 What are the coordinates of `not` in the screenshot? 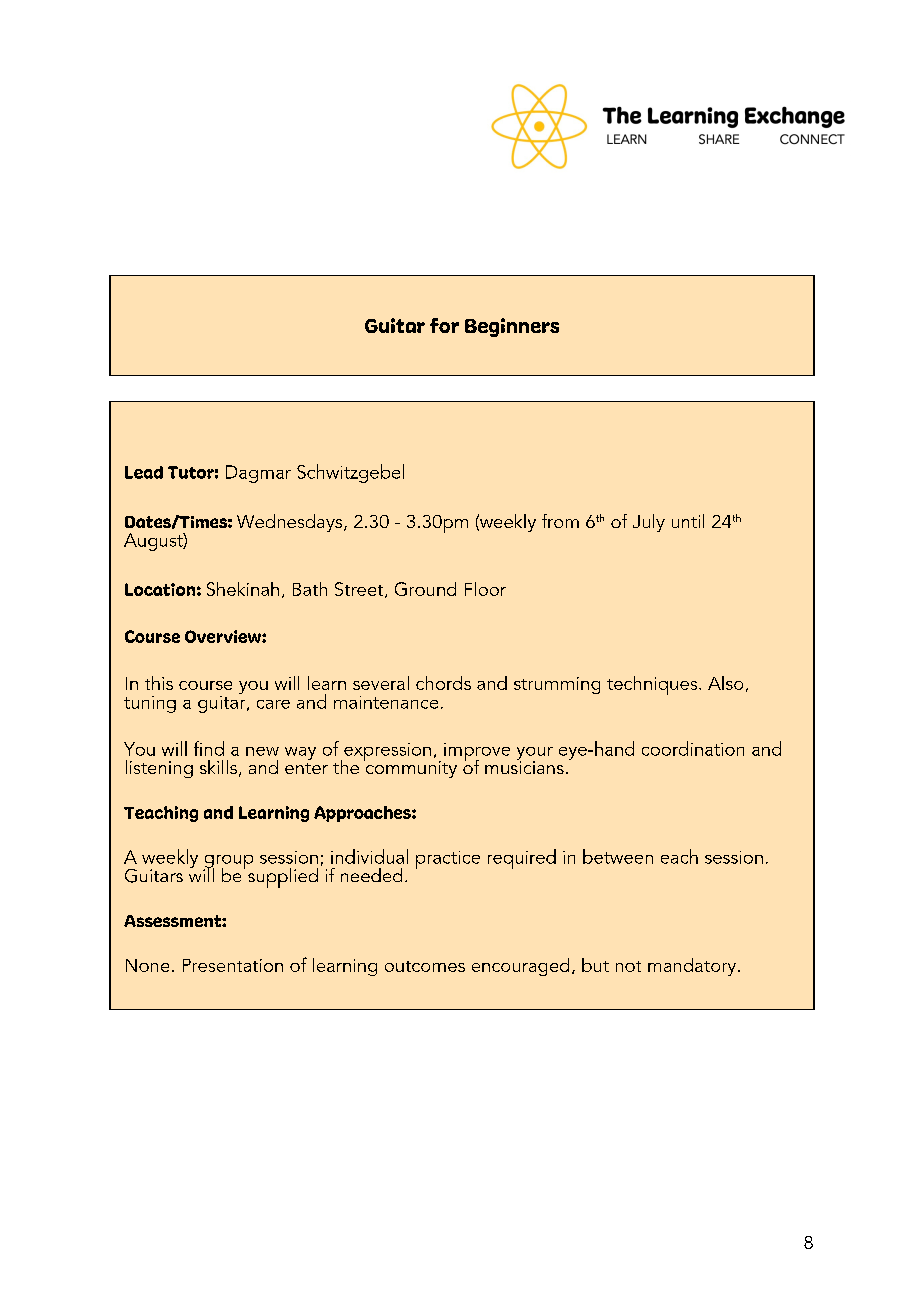 It's located at (628, 966).
